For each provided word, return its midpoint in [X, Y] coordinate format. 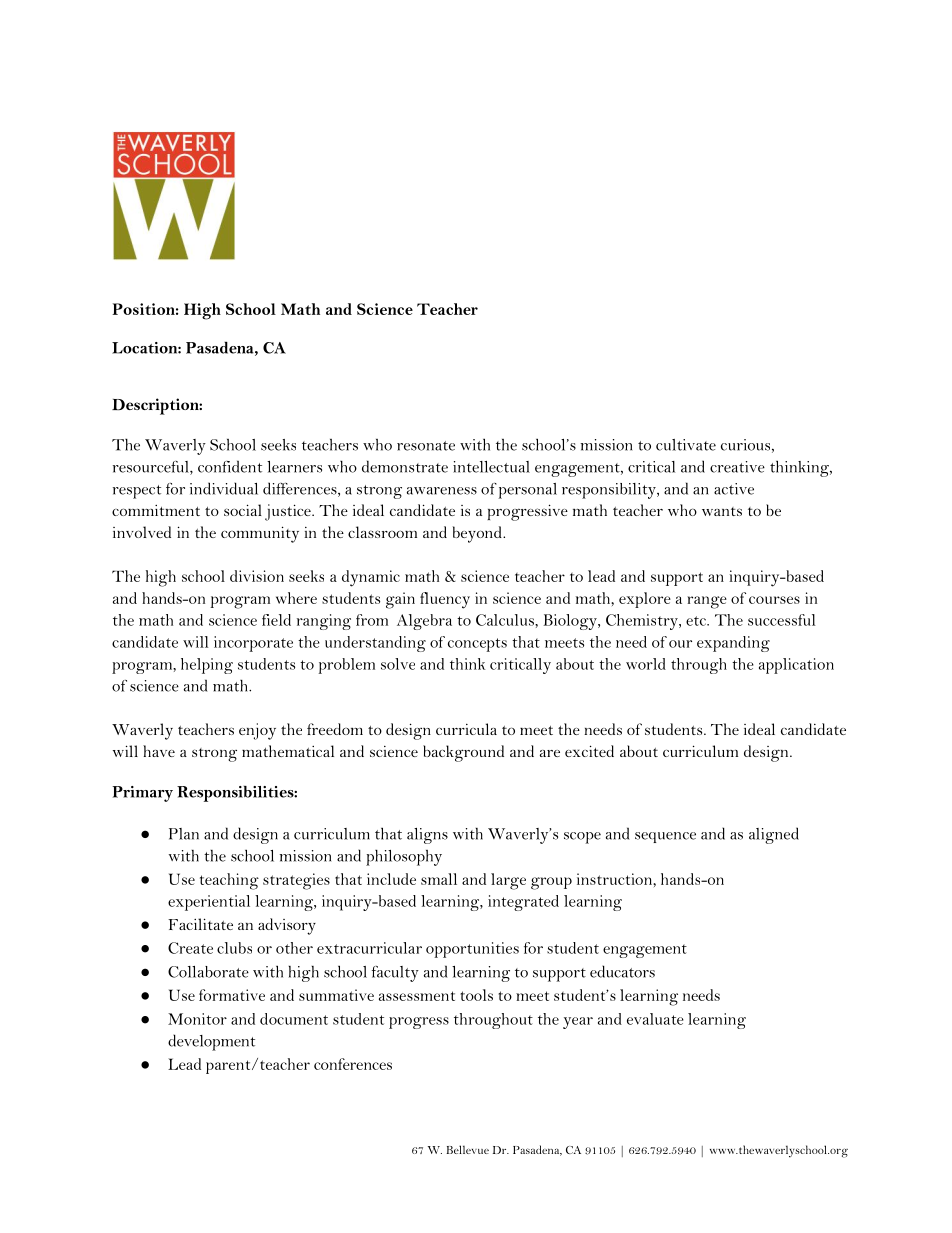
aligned [774, 835]
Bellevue [467, 1149]
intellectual [491, 467]
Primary [142, 794]
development [211, 1042]
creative [737, 467]
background [463, 753]
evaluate [655, 1019]
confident [230, 466]
